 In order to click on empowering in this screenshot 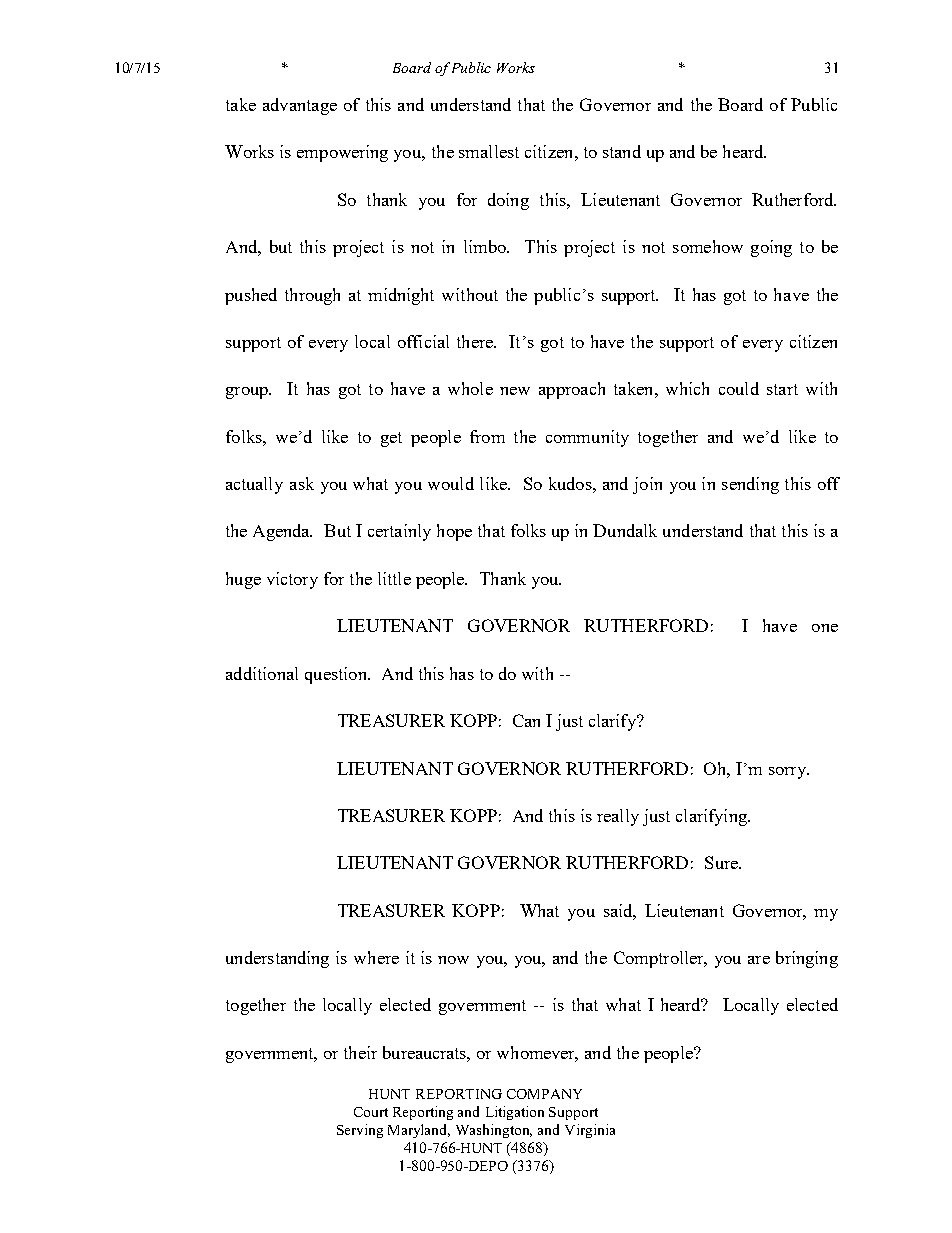, I will do `click(342, 153)`.
